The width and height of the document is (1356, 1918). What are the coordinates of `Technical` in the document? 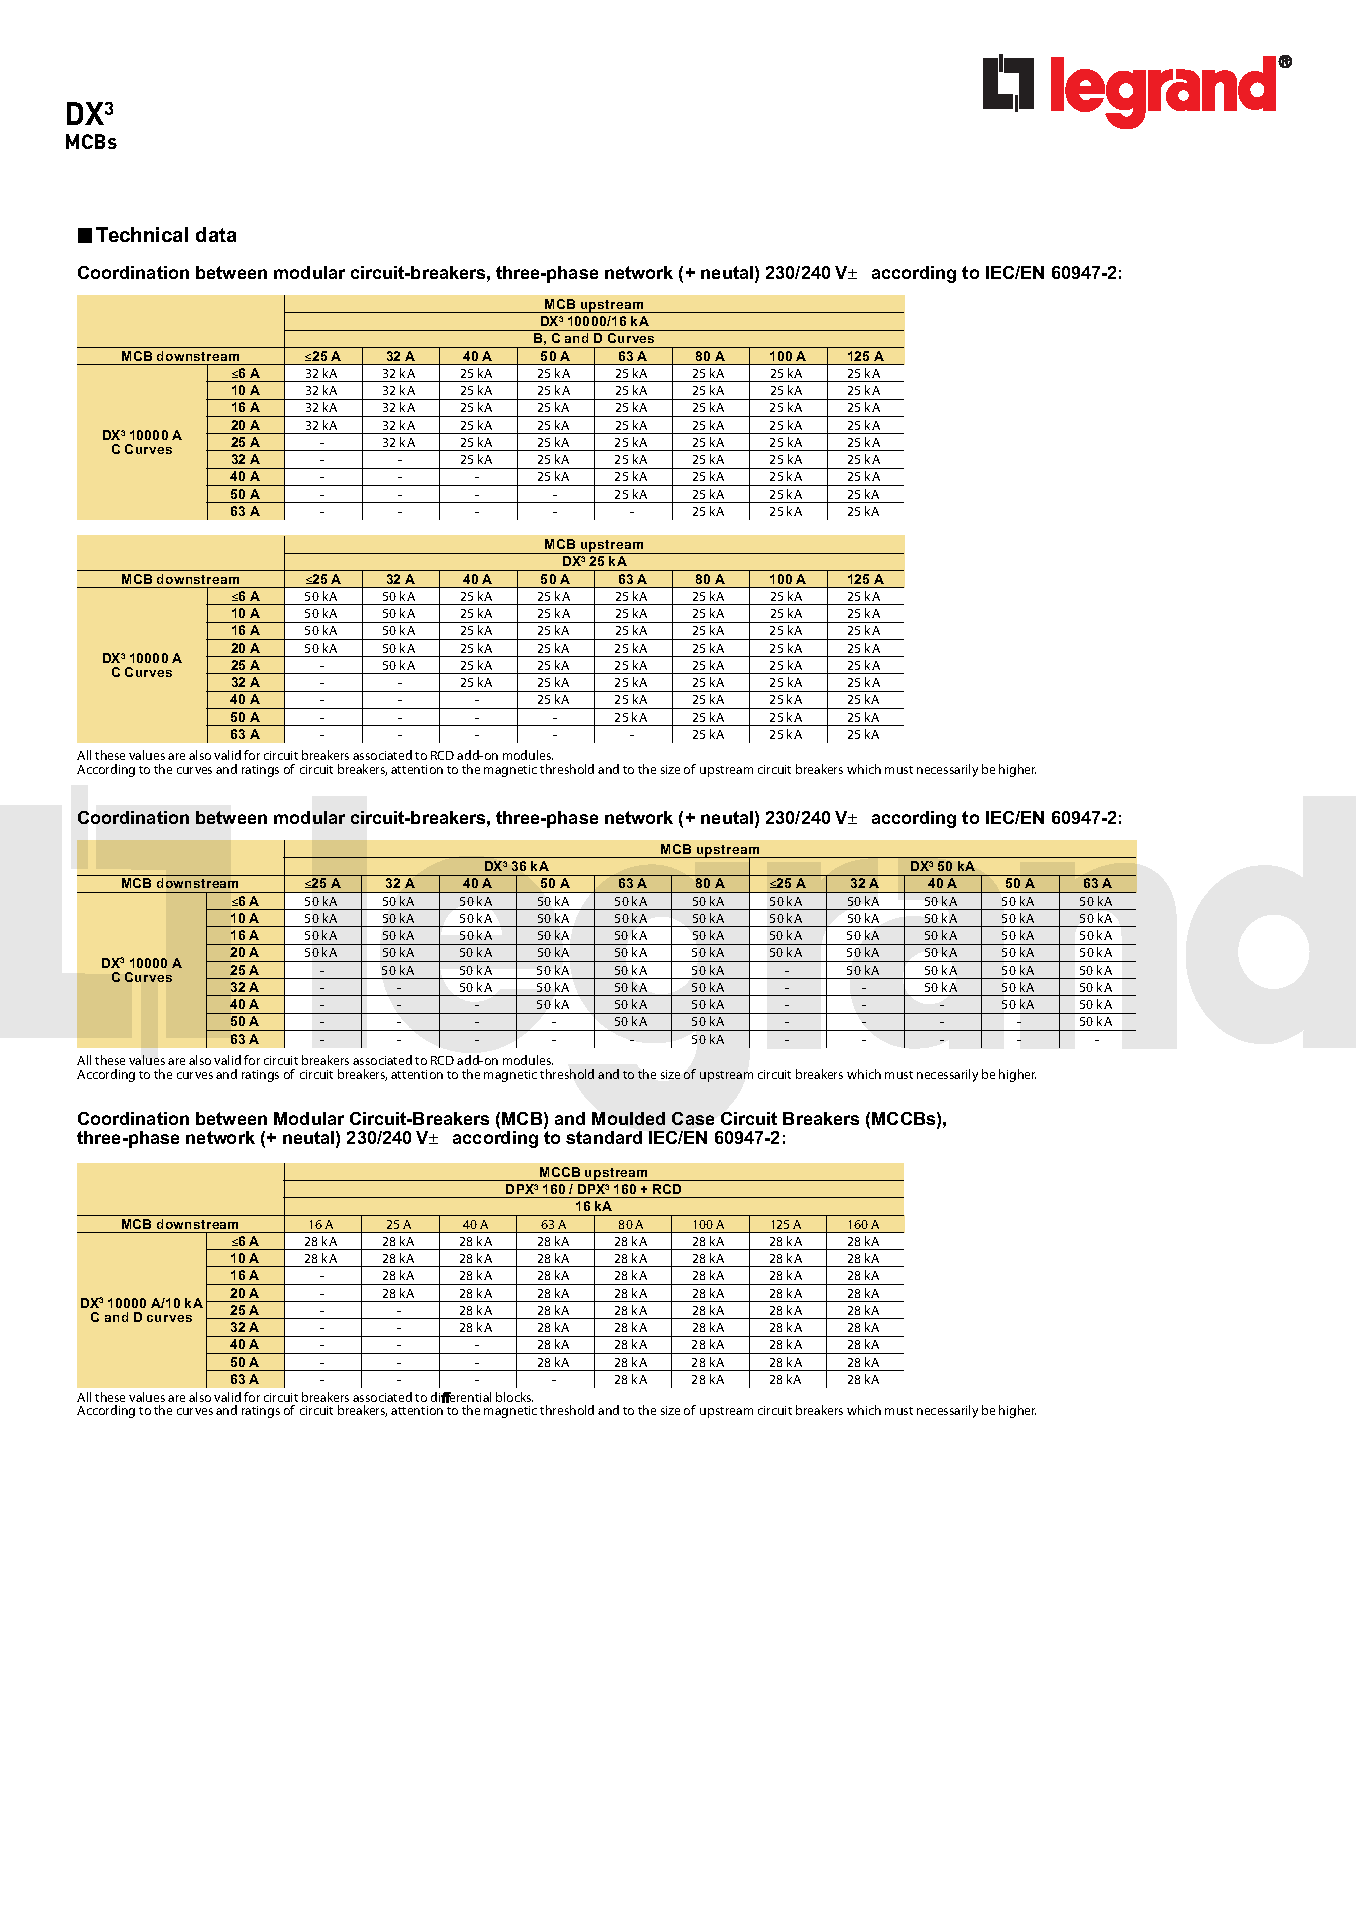 It's located at (142, 234).
